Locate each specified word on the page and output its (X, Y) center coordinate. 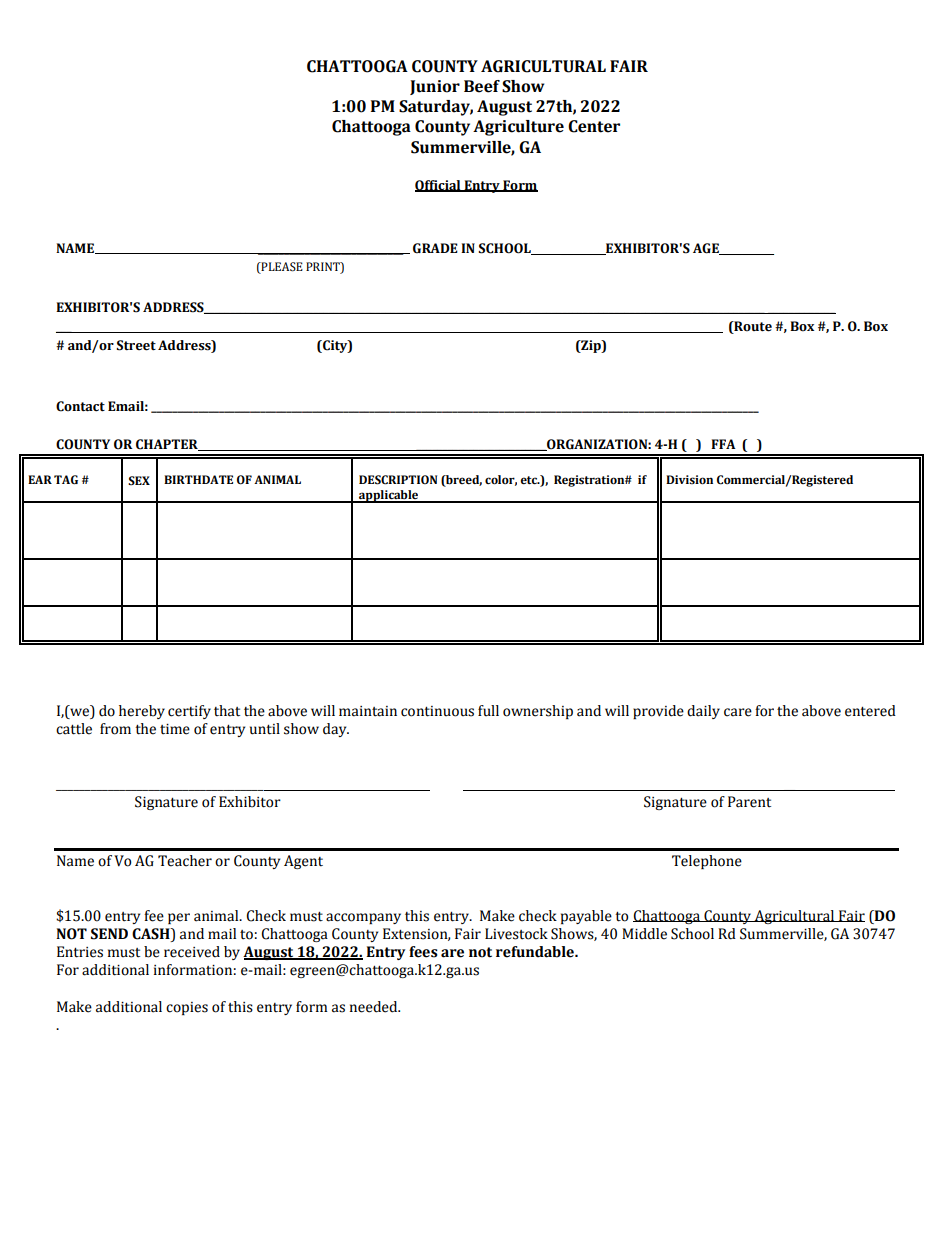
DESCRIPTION (398, 480)
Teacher (185, 861)
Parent (749, 802)
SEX (139, 481)
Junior (435, 87)
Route (752, 327)
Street (136, 345)
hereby (142, 712)
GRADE (435, 248)
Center (594, 126)
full (488, 711)
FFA (723, 444)
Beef (482, 86)
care (738, 712)
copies (187, 1008)
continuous (437, 711)
